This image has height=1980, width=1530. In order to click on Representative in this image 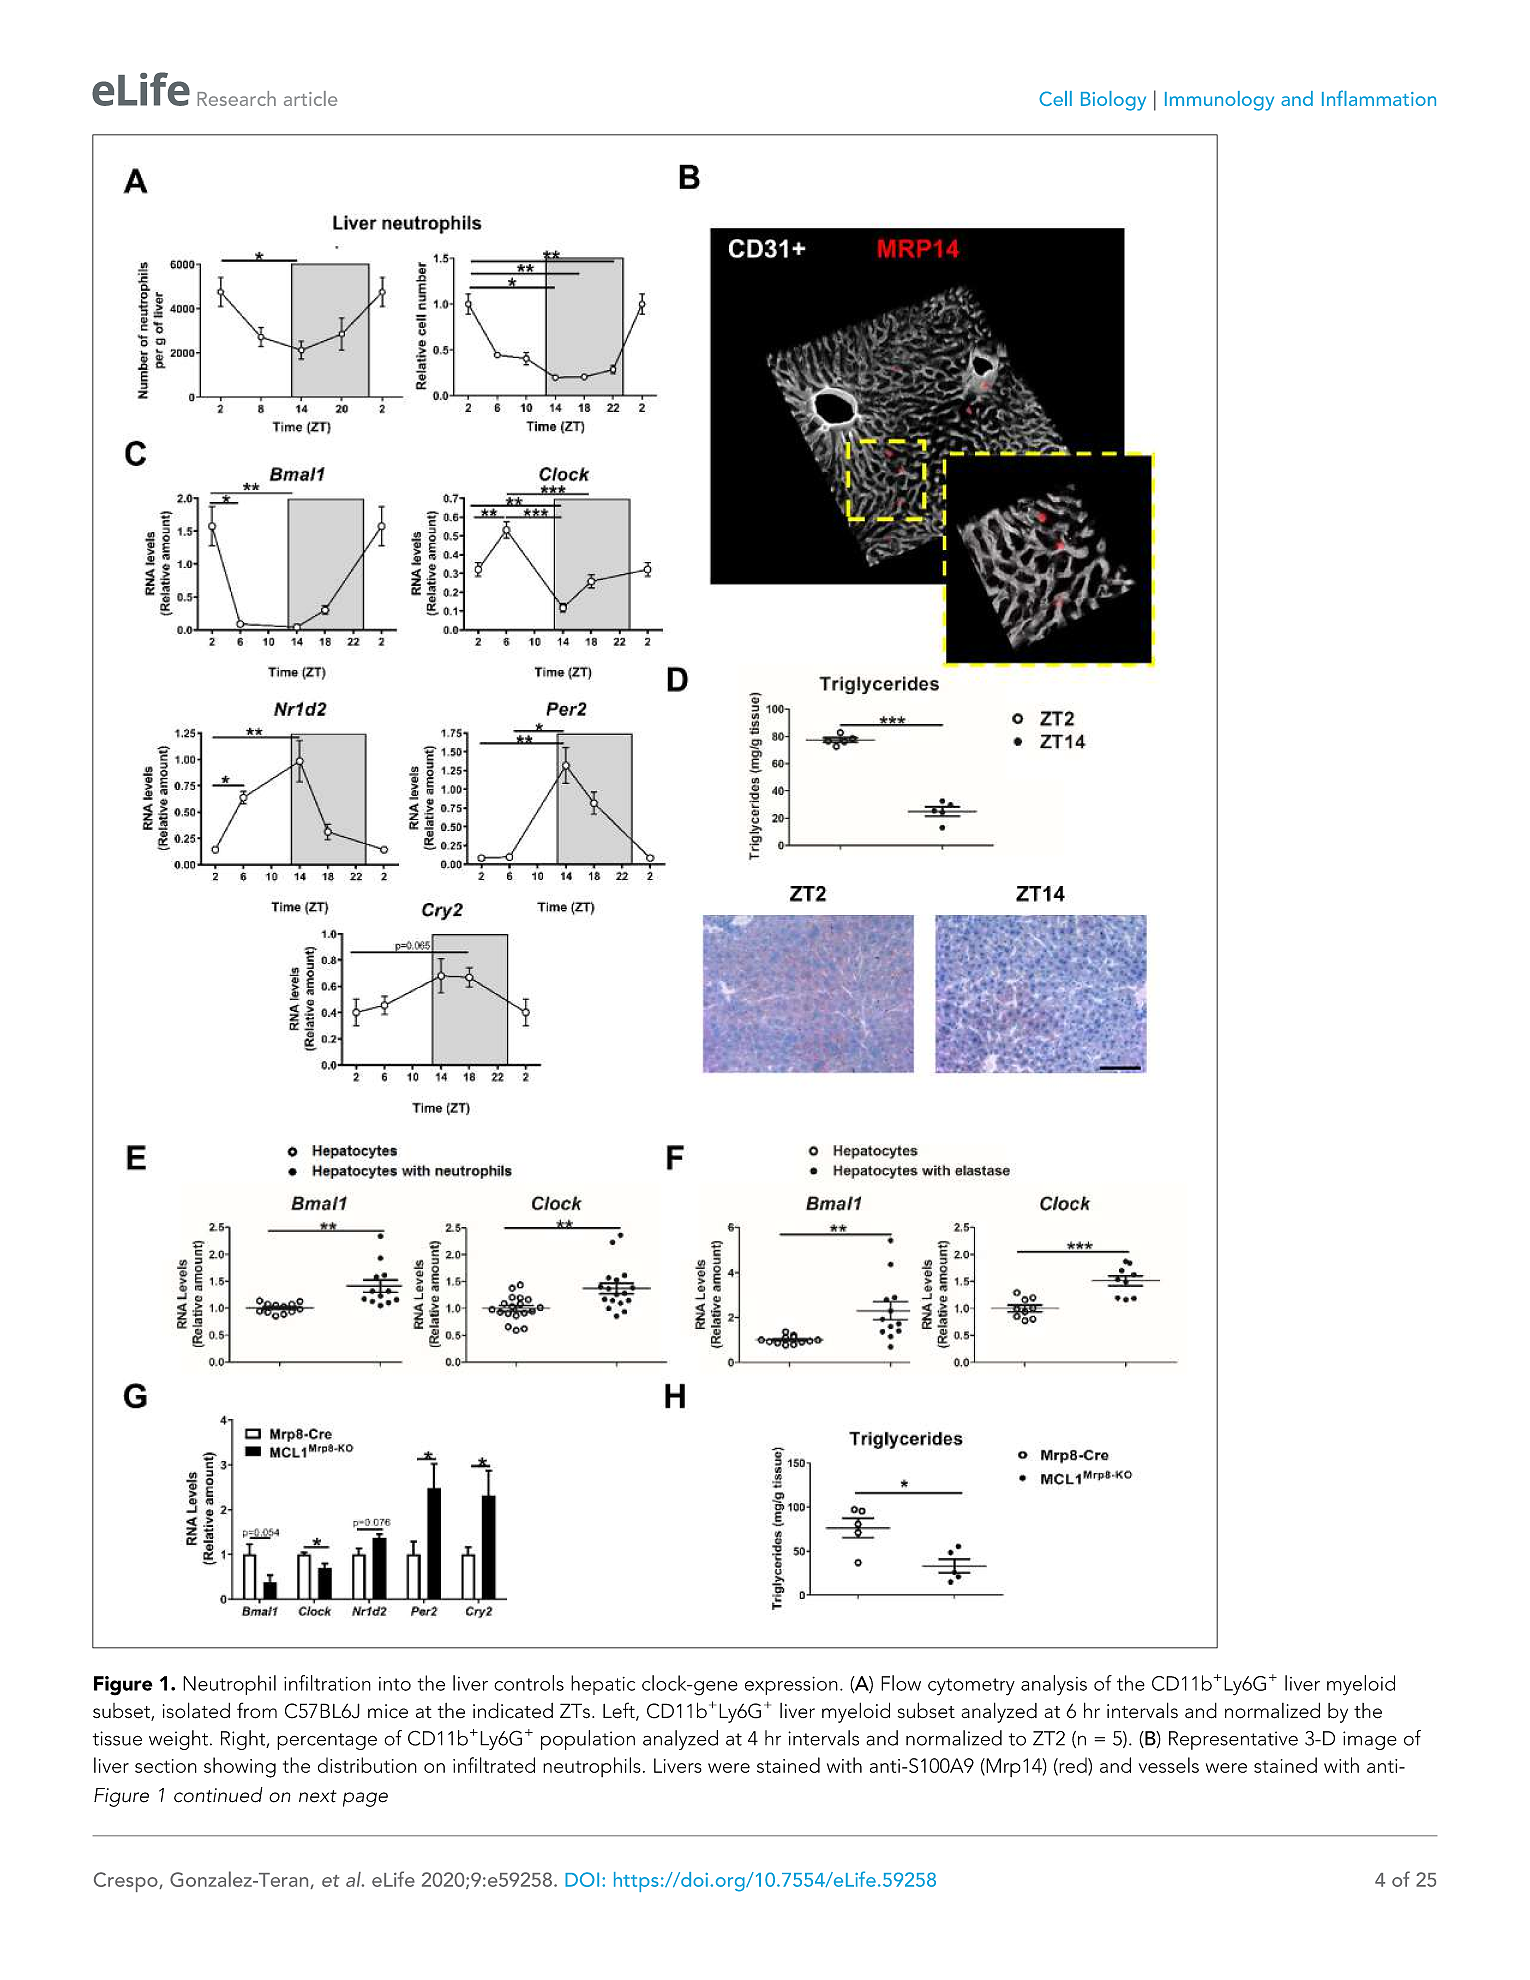, I will do `click(1233, 1740)`.
